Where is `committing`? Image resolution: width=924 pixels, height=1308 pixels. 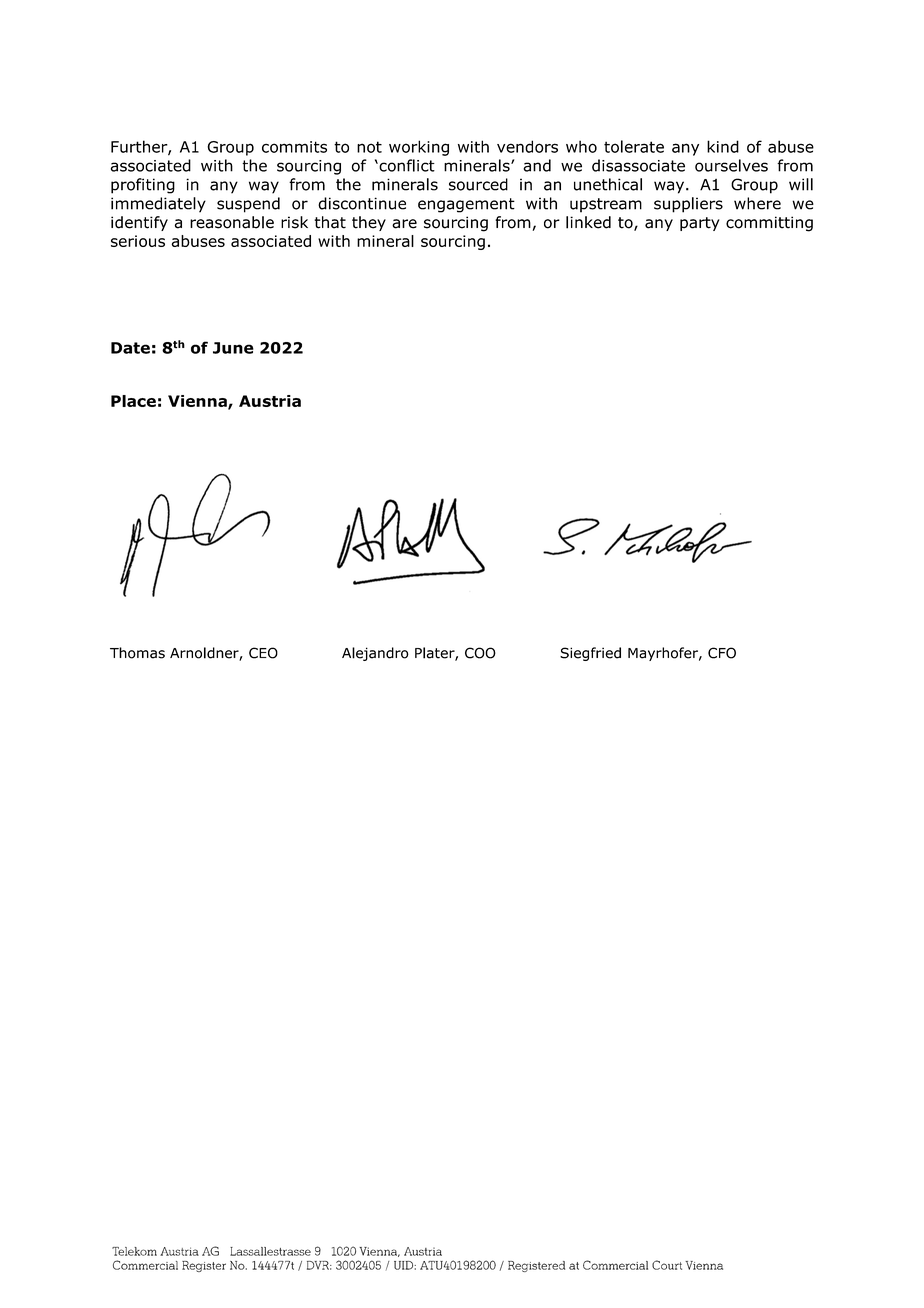
committing is located at coordinates (769, 224).
